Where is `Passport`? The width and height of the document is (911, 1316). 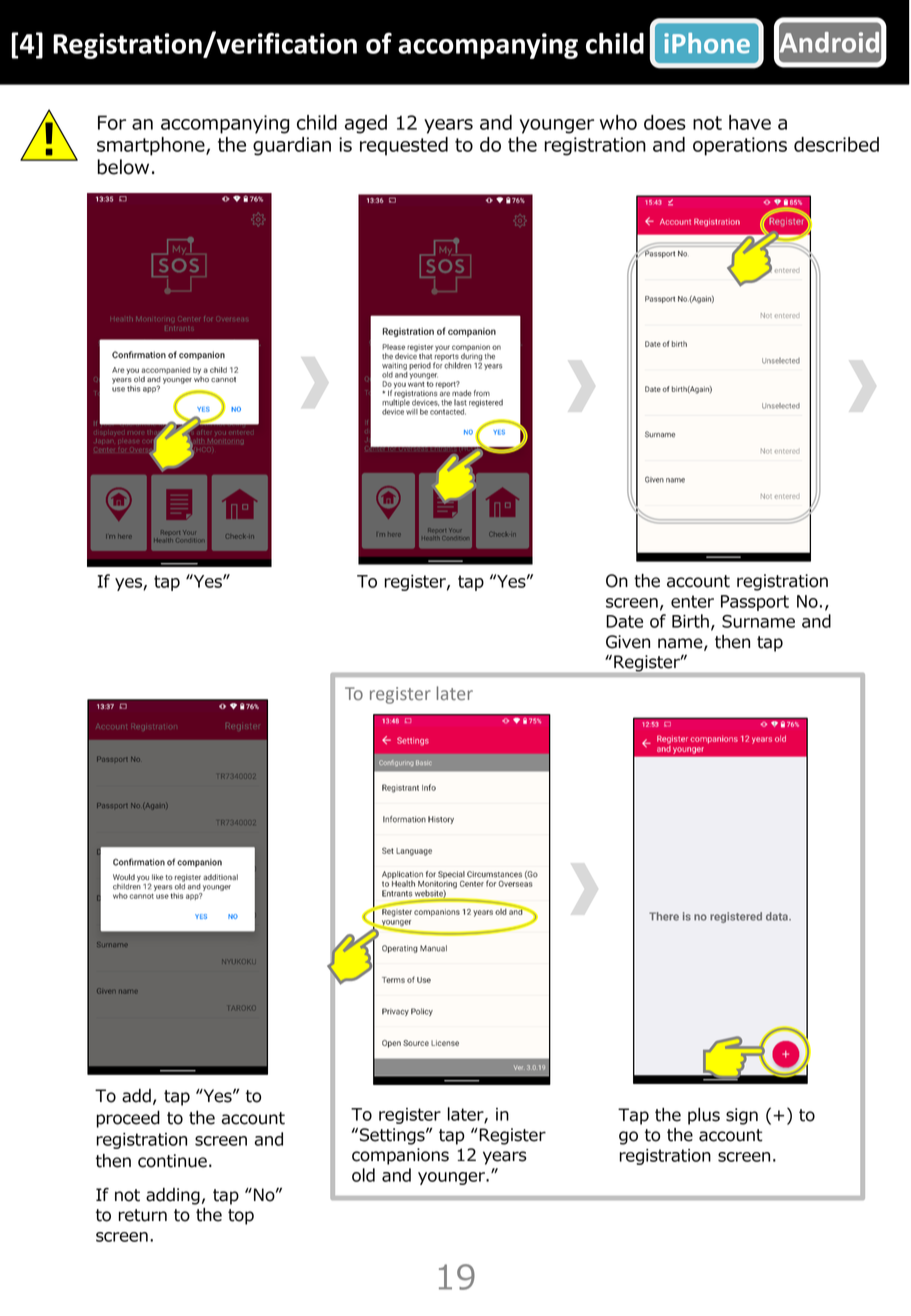 Passport is located at coordinates (755, 603).
